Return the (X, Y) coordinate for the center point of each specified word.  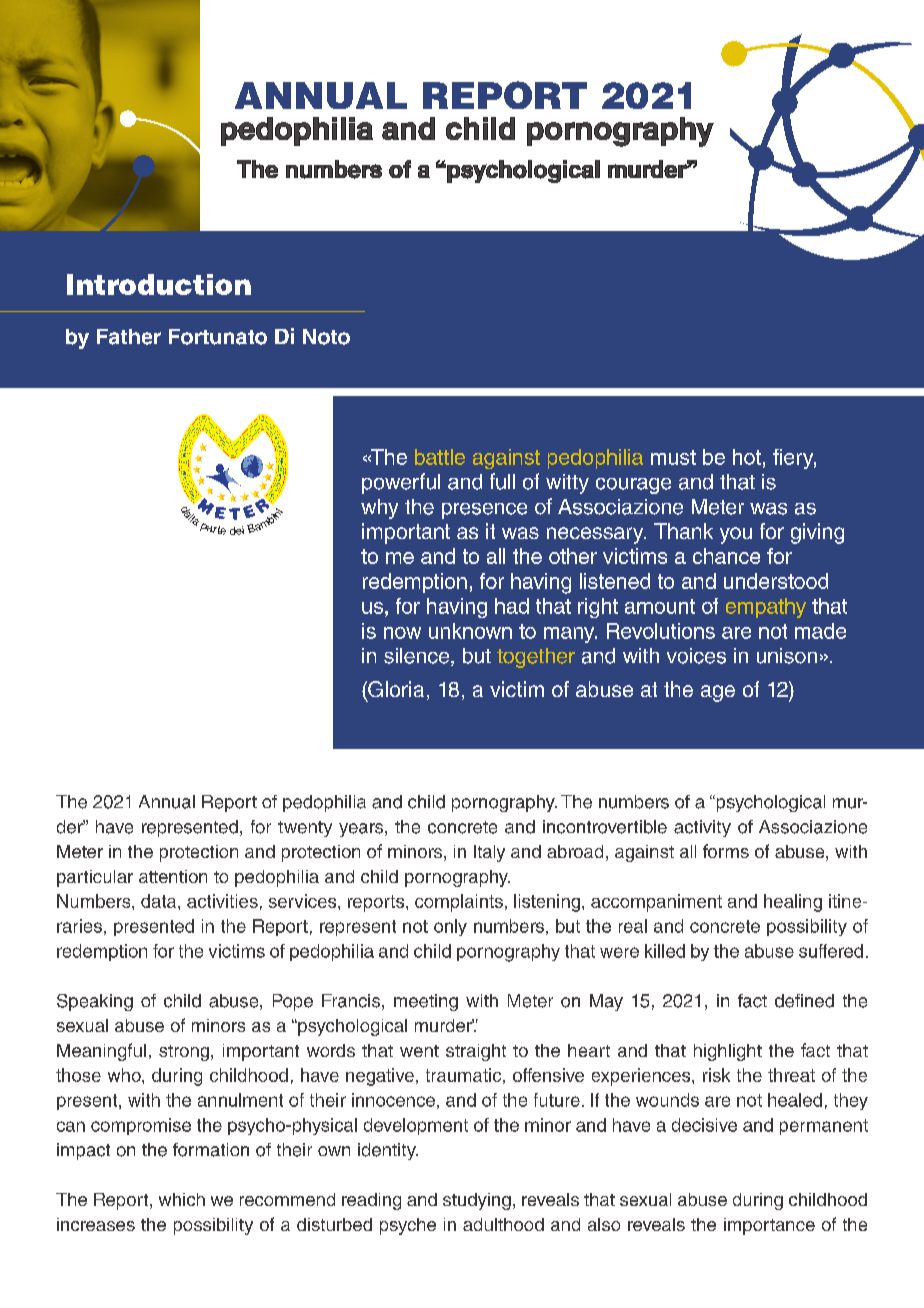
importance (769, 1226)
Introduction (159, 284)
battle (440, 457)
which (182, 1199)
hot (747, 457)
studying (477, 1201)
